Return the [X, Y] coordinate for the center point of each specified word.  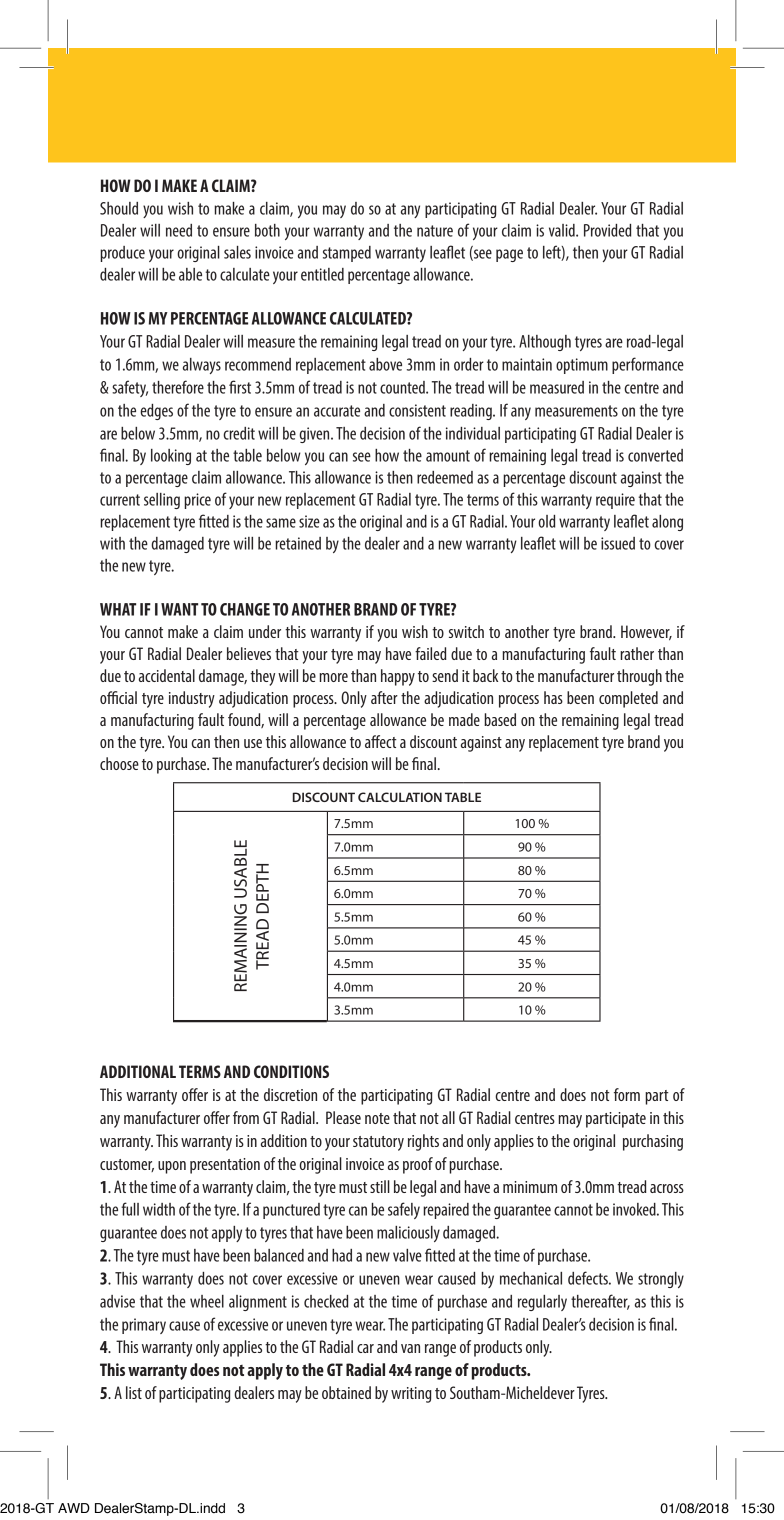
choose [119, 763]
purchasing [653, 1142]
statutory [378, 1143]
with [112, 543]
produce [122, 254]
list [134, 1392]
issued [618, 543]
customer [127, 1165]
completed [628, 699]
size [309, 521]
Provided [607, 230]
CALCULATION [400, 797]
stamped [347, 254]
